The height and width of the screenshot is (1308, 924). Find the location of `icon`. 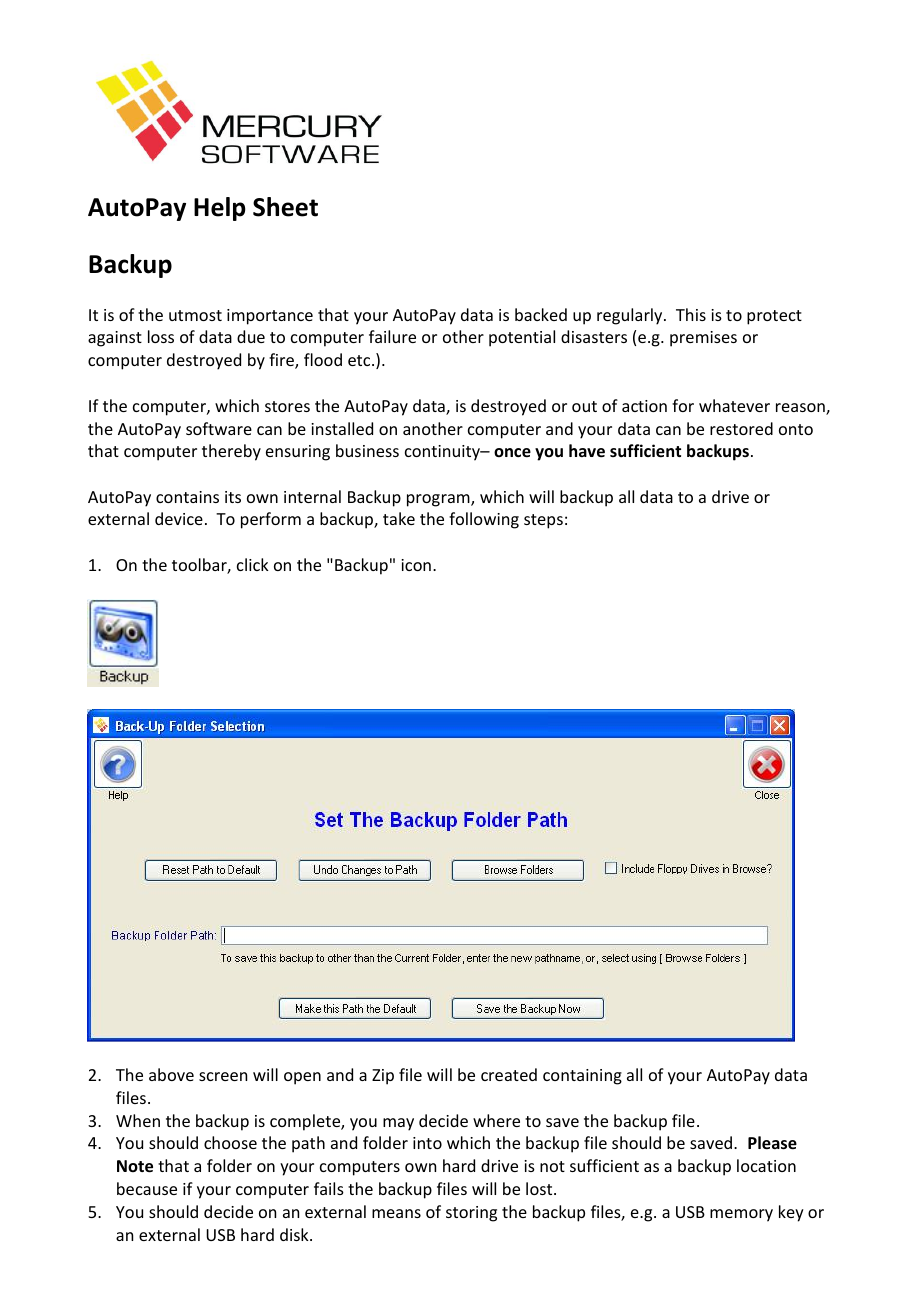

icon is located at coordinates (416, 565).
